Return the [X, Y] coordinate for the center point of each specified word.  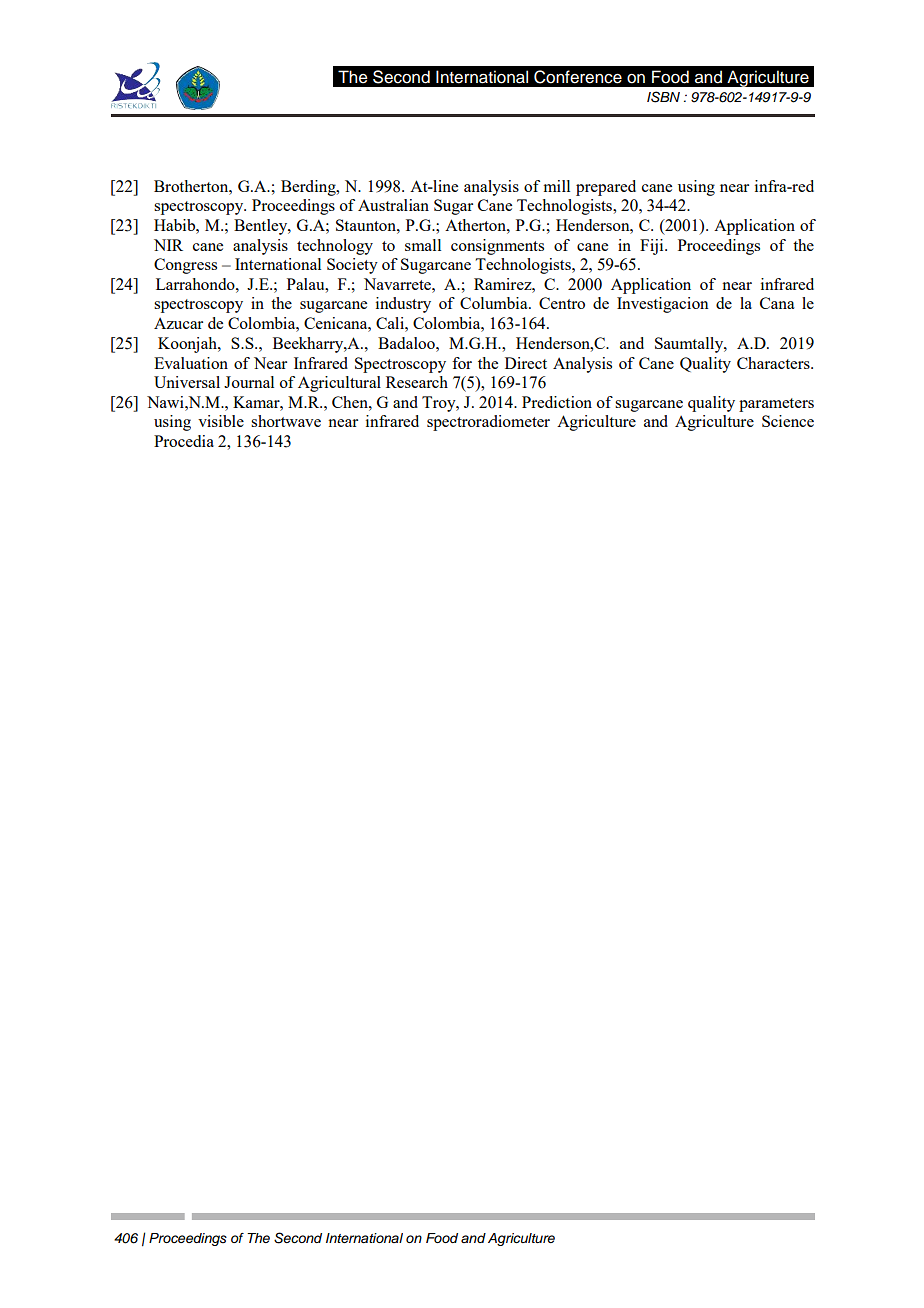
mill [557, 186]
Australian [393, 205]
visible [221, 421]
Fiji [653, 247]
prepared [606, 188]
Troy [440, 404]
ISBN [663, 97]
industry [403, 305]
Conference [578, 77]
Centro [562, 303]
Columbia [495, 303]
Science [788, 421]
